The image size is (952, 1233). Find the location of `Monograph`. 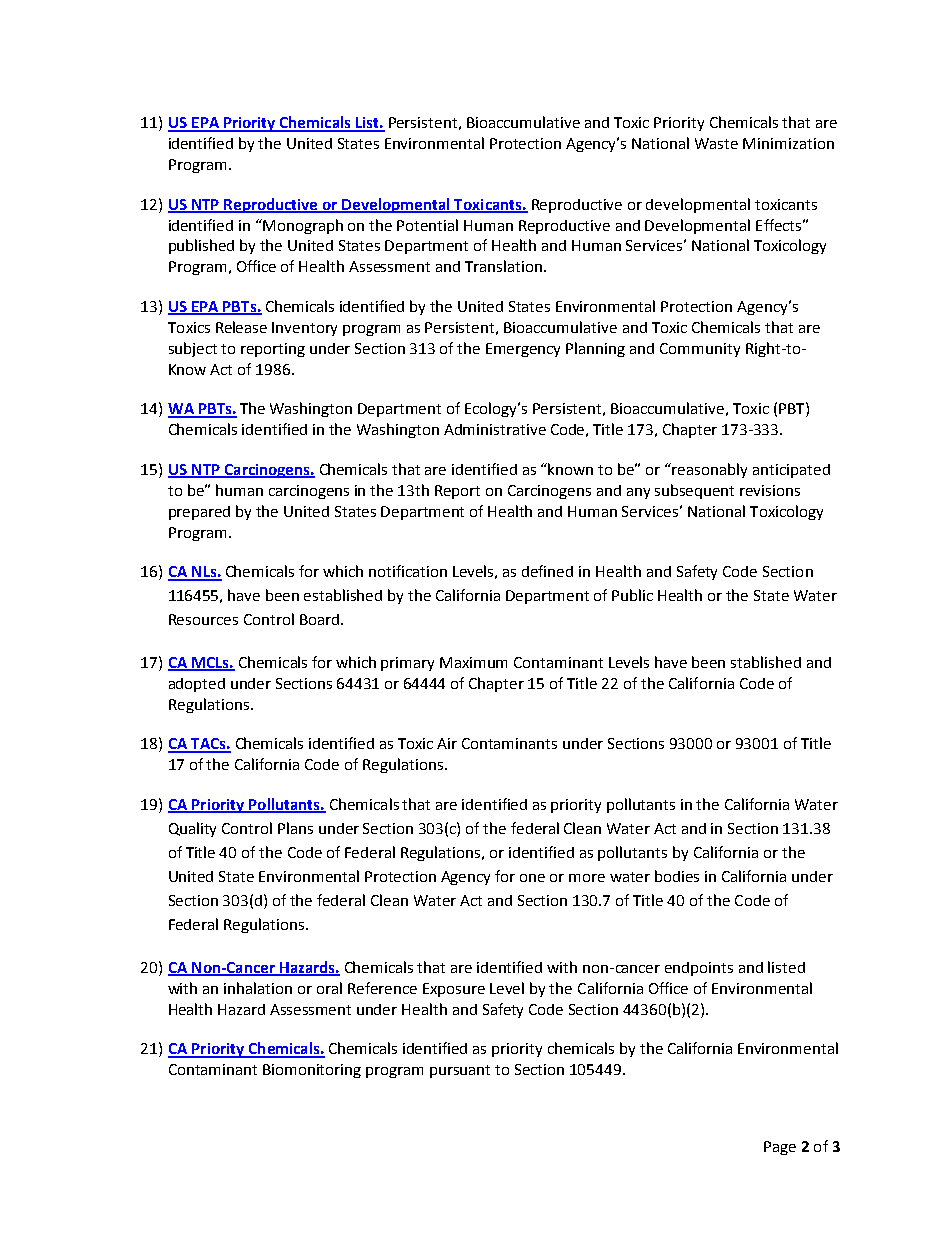

Monograph is located at coordinates (303, 226).
